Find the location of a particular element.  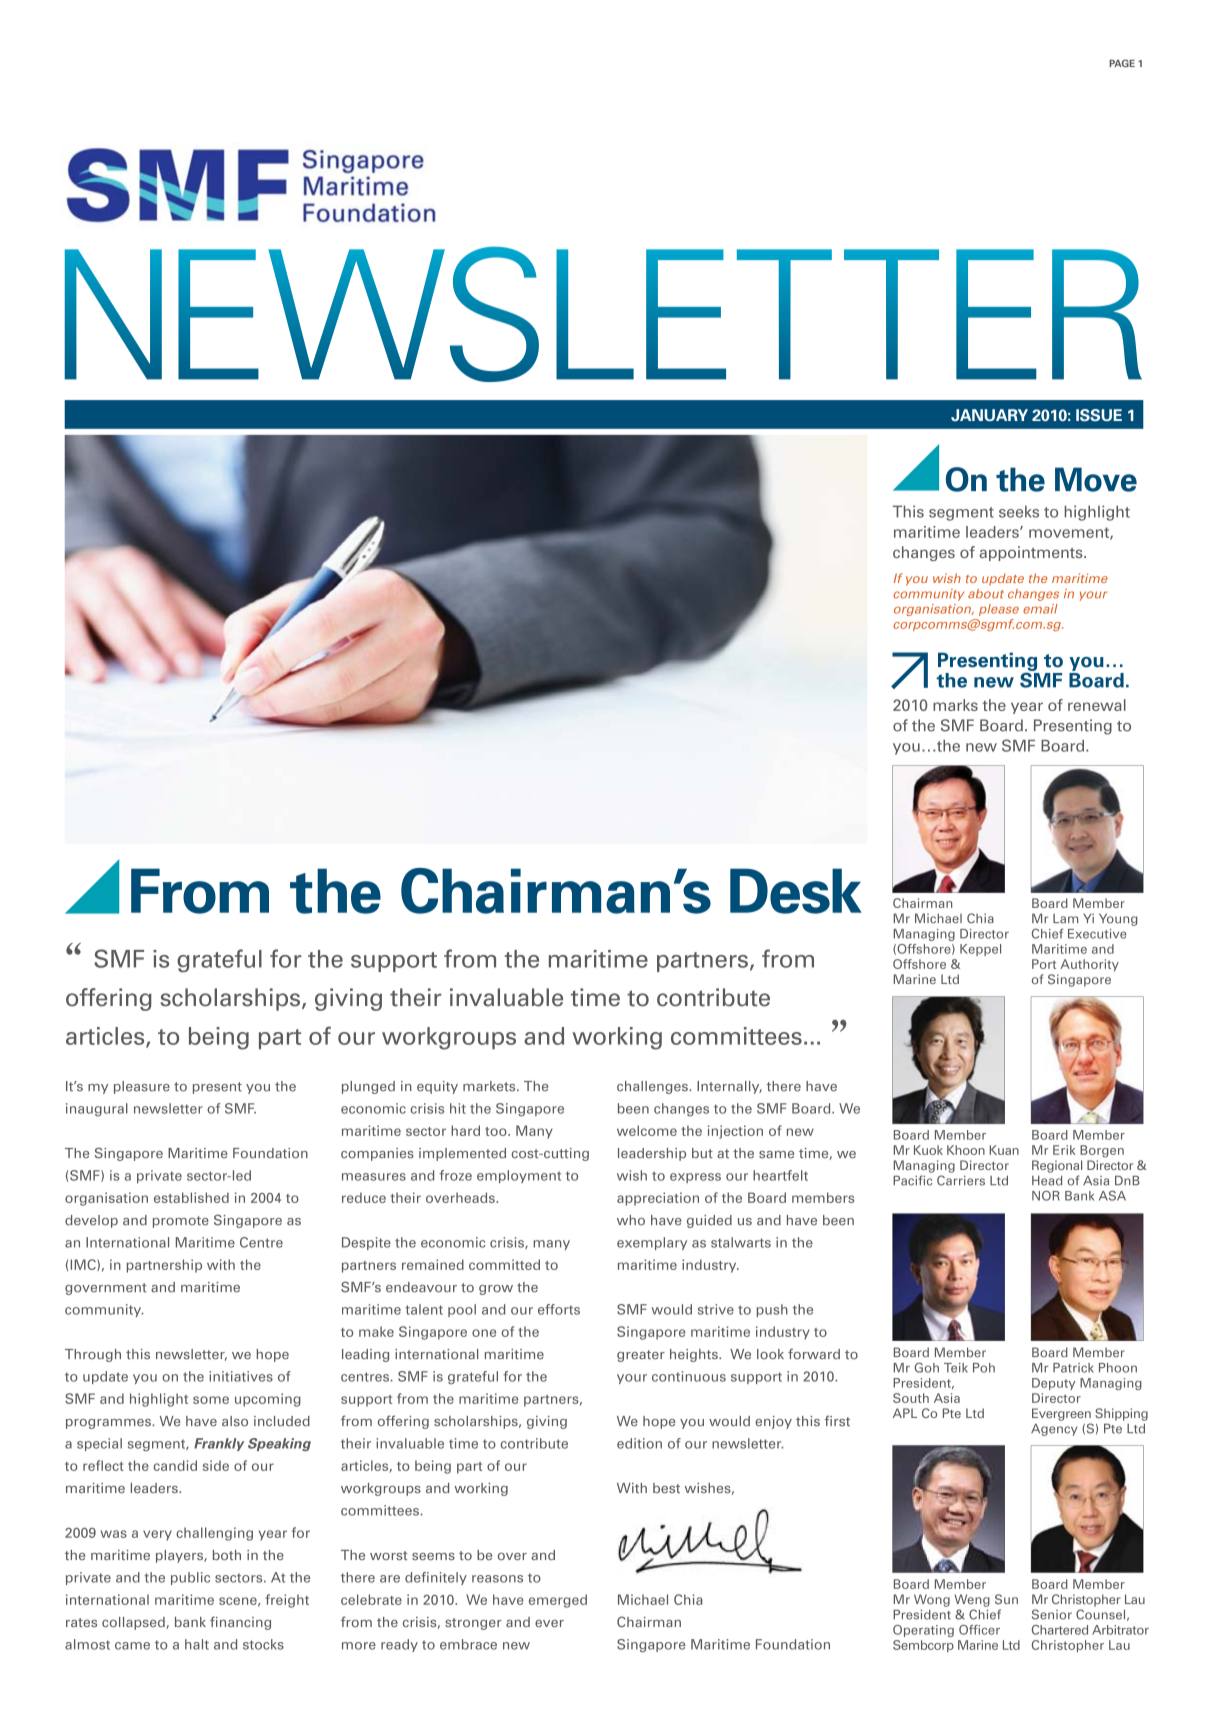

Poh is located at coordinates (984, 1368).
